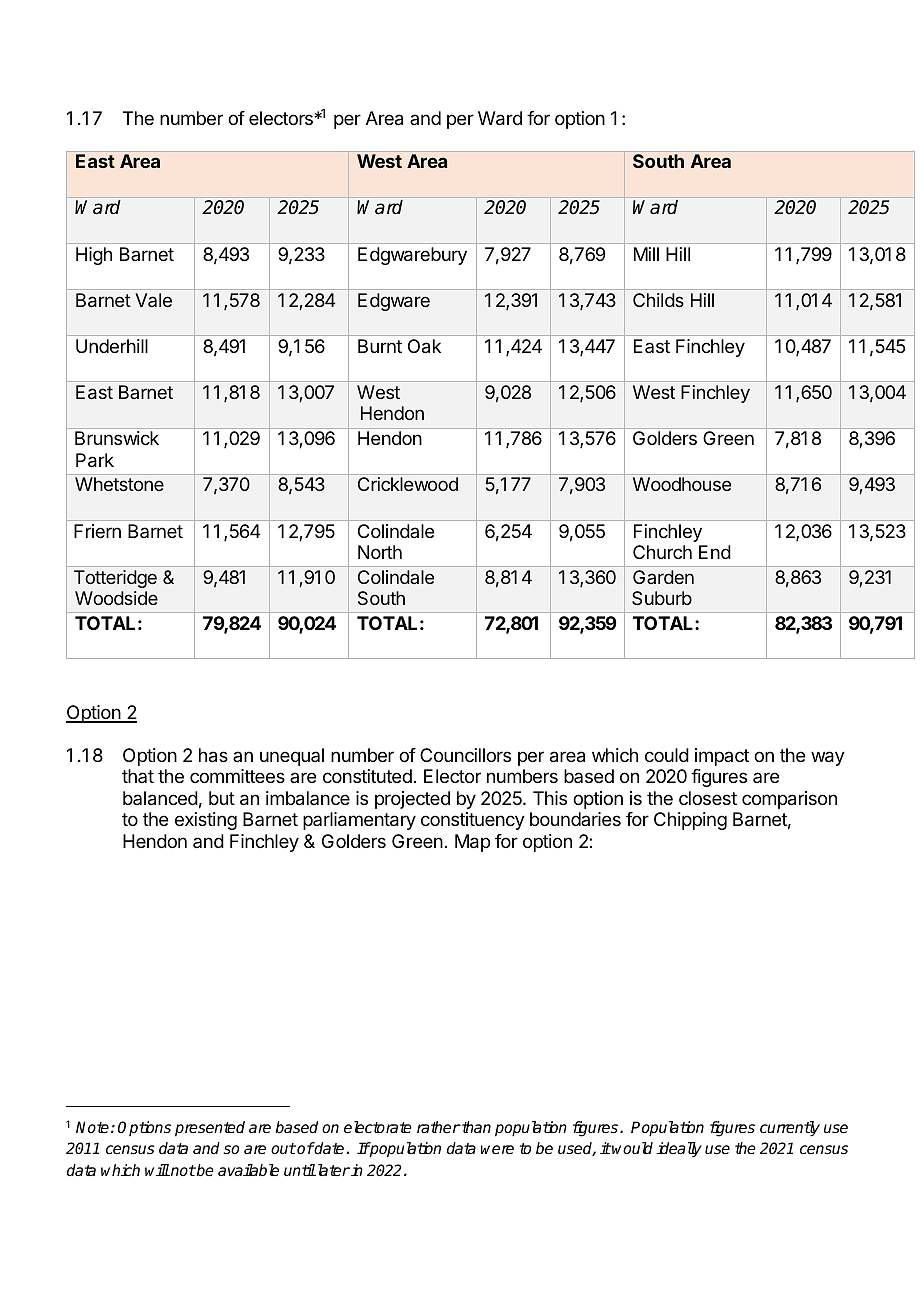 The width and height of the image is (924, 1309). Describe the element at coordinates (465, 755) in the image. I see `Councillors` at that location.
